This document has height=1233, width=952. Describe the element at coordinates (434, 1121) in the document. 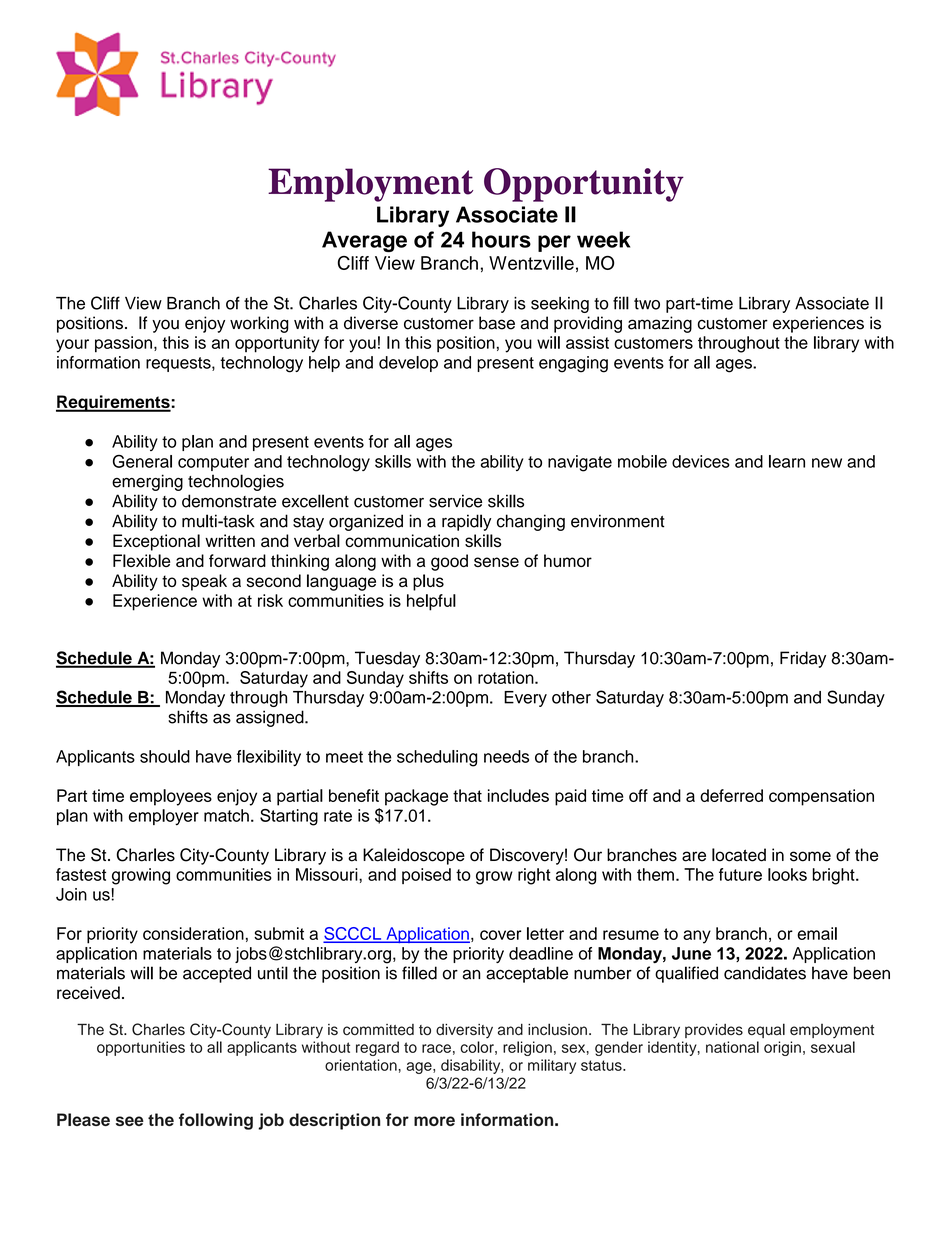

I see `more` at that location.
